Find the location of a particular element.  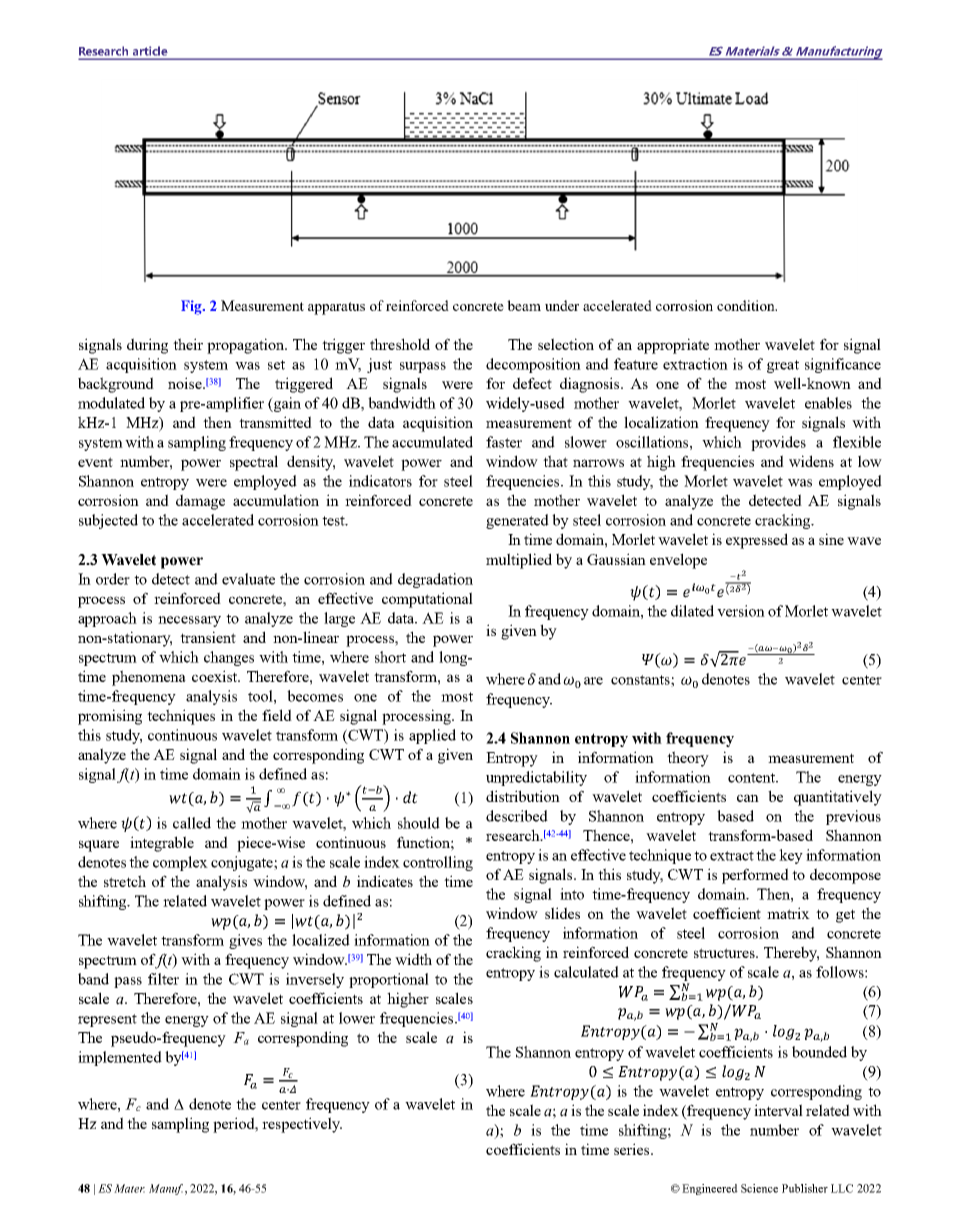

series is located at coordinates (633, 1149).
